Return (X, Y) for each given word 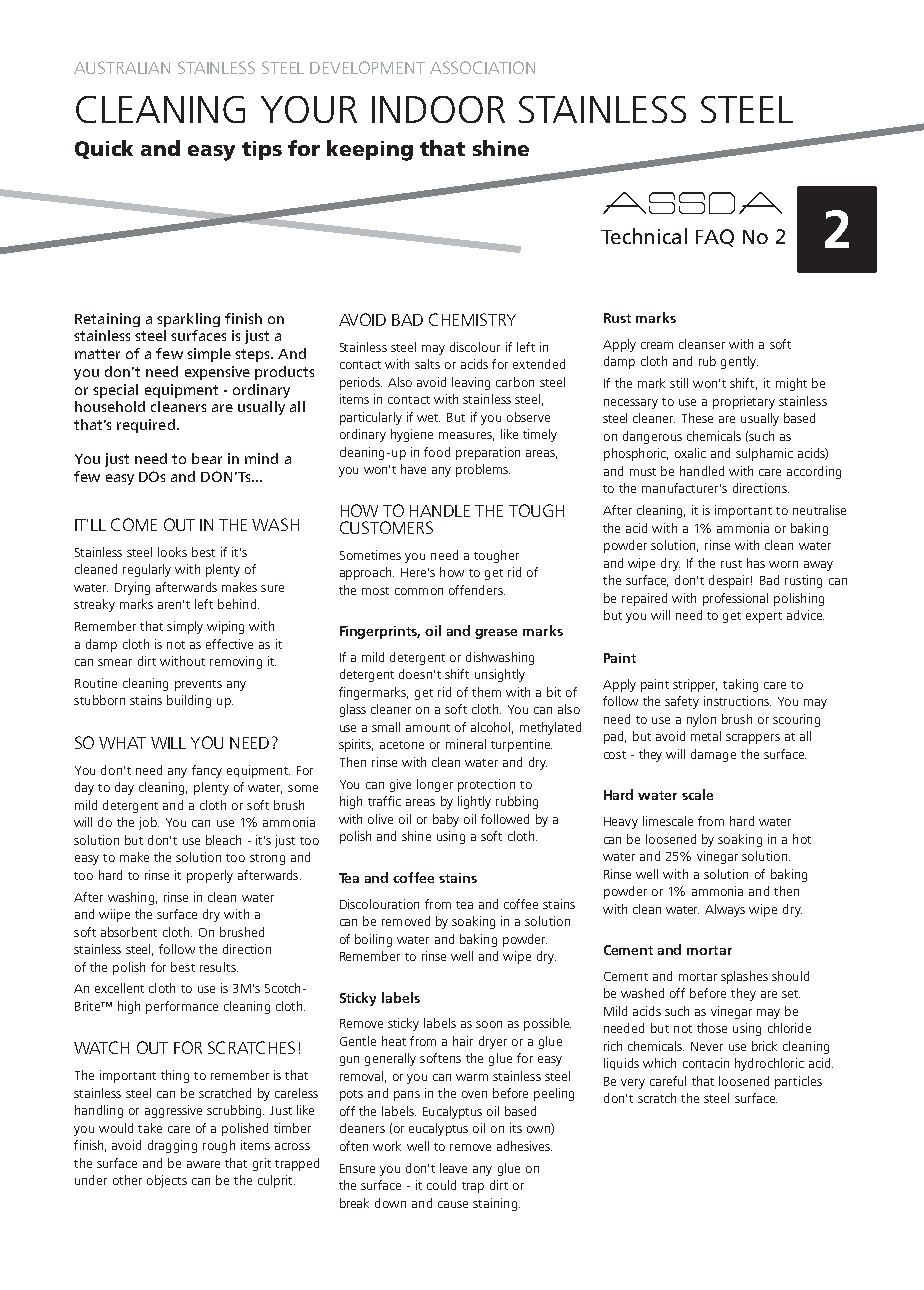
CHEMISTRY (472, 319)
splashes (744, 977)
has (756, 563)
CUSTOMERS (386, 527)
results (219, 967)
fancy (207, 771)
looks (172, 552)
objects (167, 1181)
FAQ (715, 238)
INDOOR (438, 109)
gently (739, 362)
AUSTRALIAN (122, 67)
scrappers (753, 739)
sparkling (188, 320)
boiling (373, 940)
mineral (466, 744)
